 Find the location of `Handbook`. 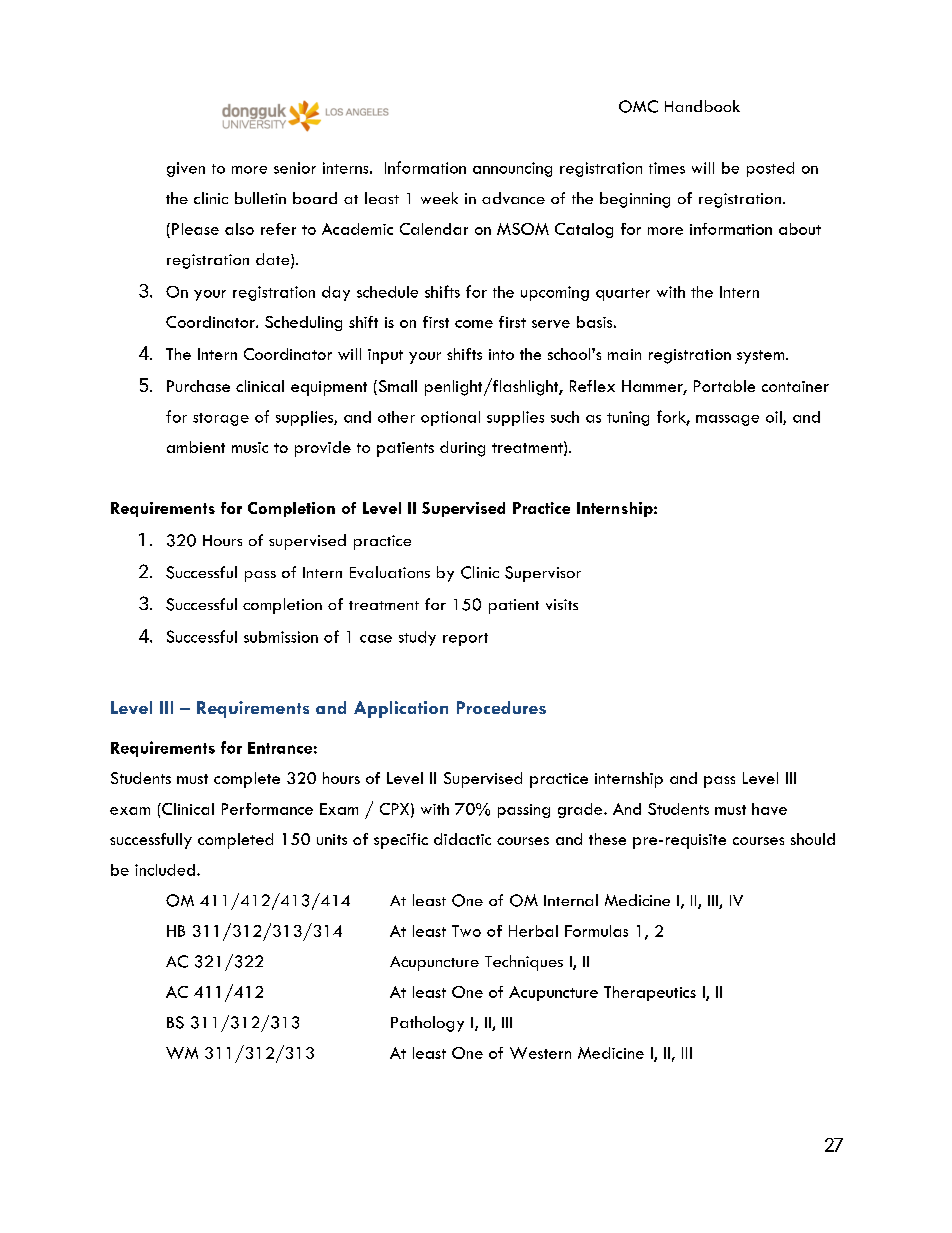

Handbook is located at coordinates (702, 106).
